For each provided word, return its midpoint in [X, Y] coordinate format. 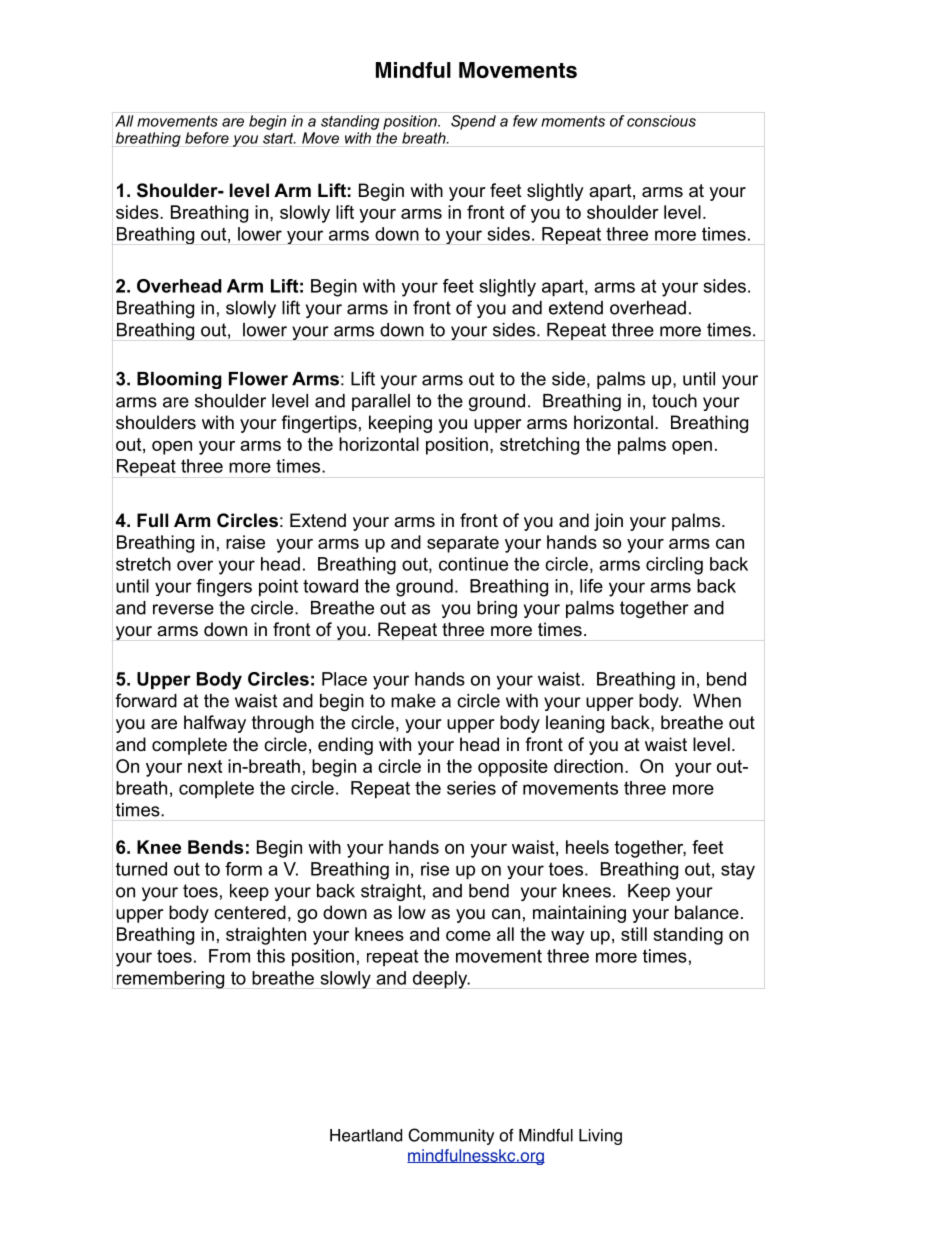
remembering [170, 980]
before [207, 138]
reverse [183, 609]
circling [674, 566]
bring [497, 609]
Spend [473, 122]
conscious [661, 121]
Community [451, 1136]
